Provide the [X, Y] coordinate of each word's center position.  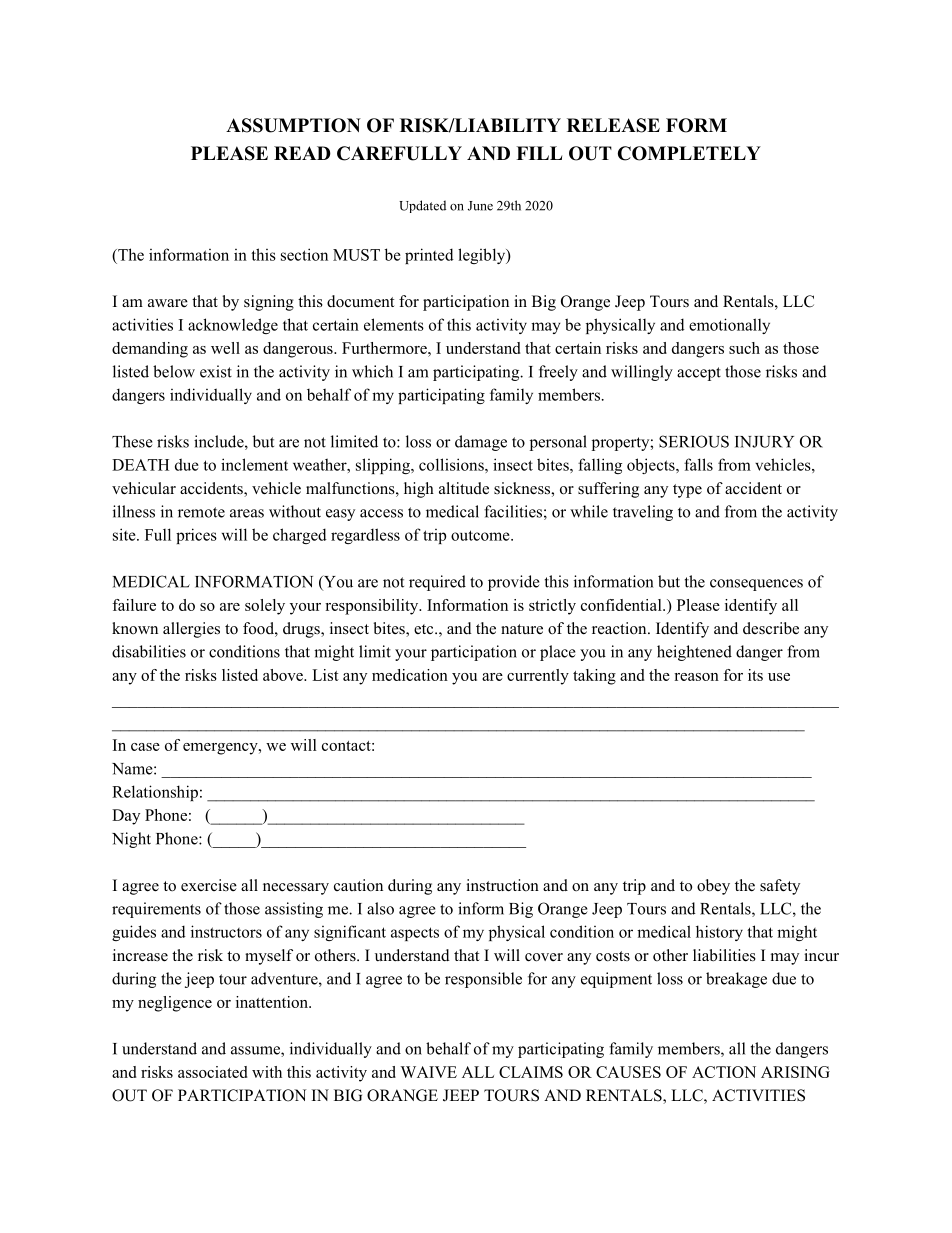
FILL [539, 153]
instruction [502, 885]
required [437, 583]
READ [302, 153]
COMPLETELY [689, 153]
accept [699, 374]
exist [216, 371]
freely [558, 373]
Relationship [155, 793]
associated [212, 1072]
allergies [191, 630]
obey [713, 887]
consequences [756, 585]
